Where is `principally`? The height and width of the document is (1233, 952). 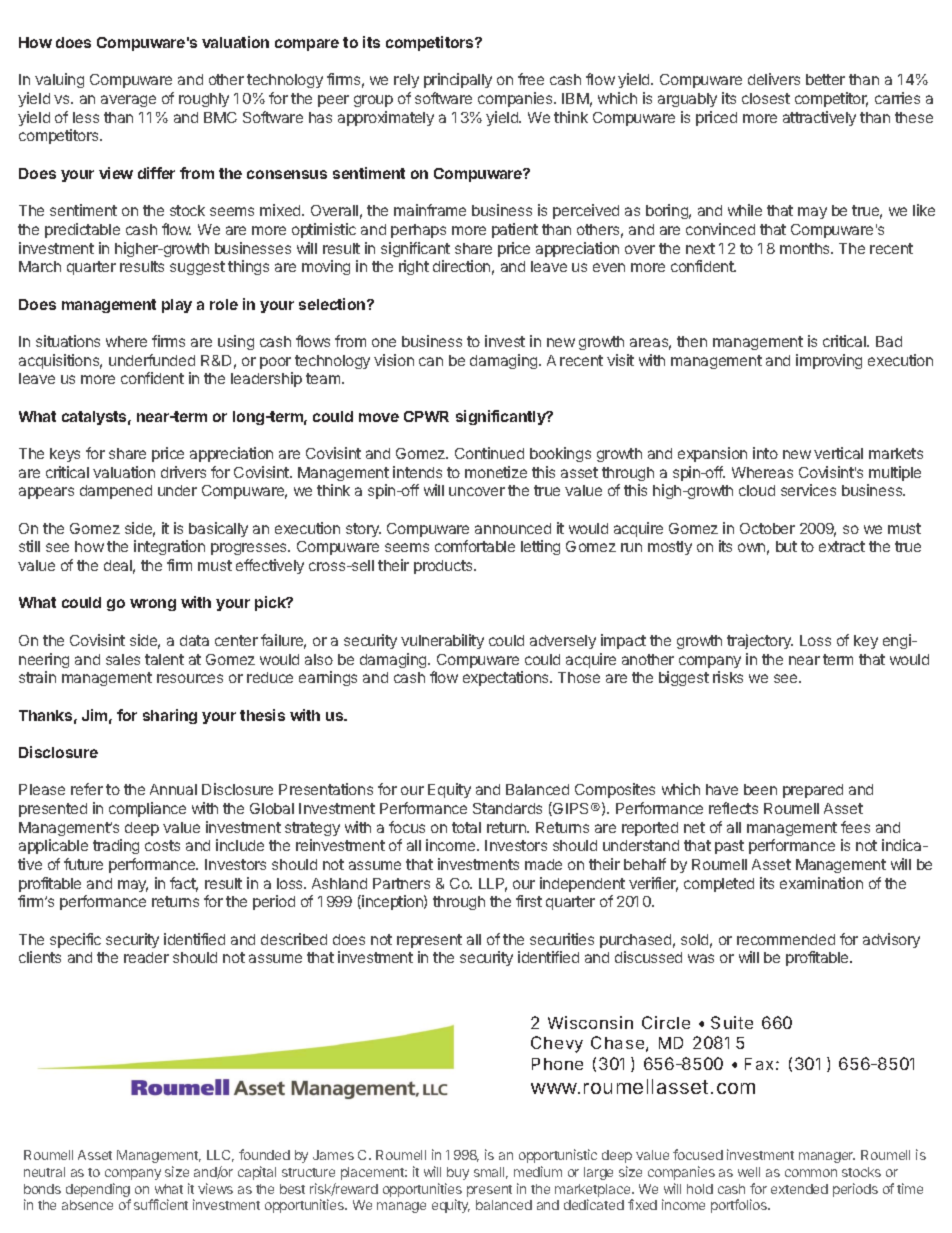
principally is located at coordinates (458, 80).
